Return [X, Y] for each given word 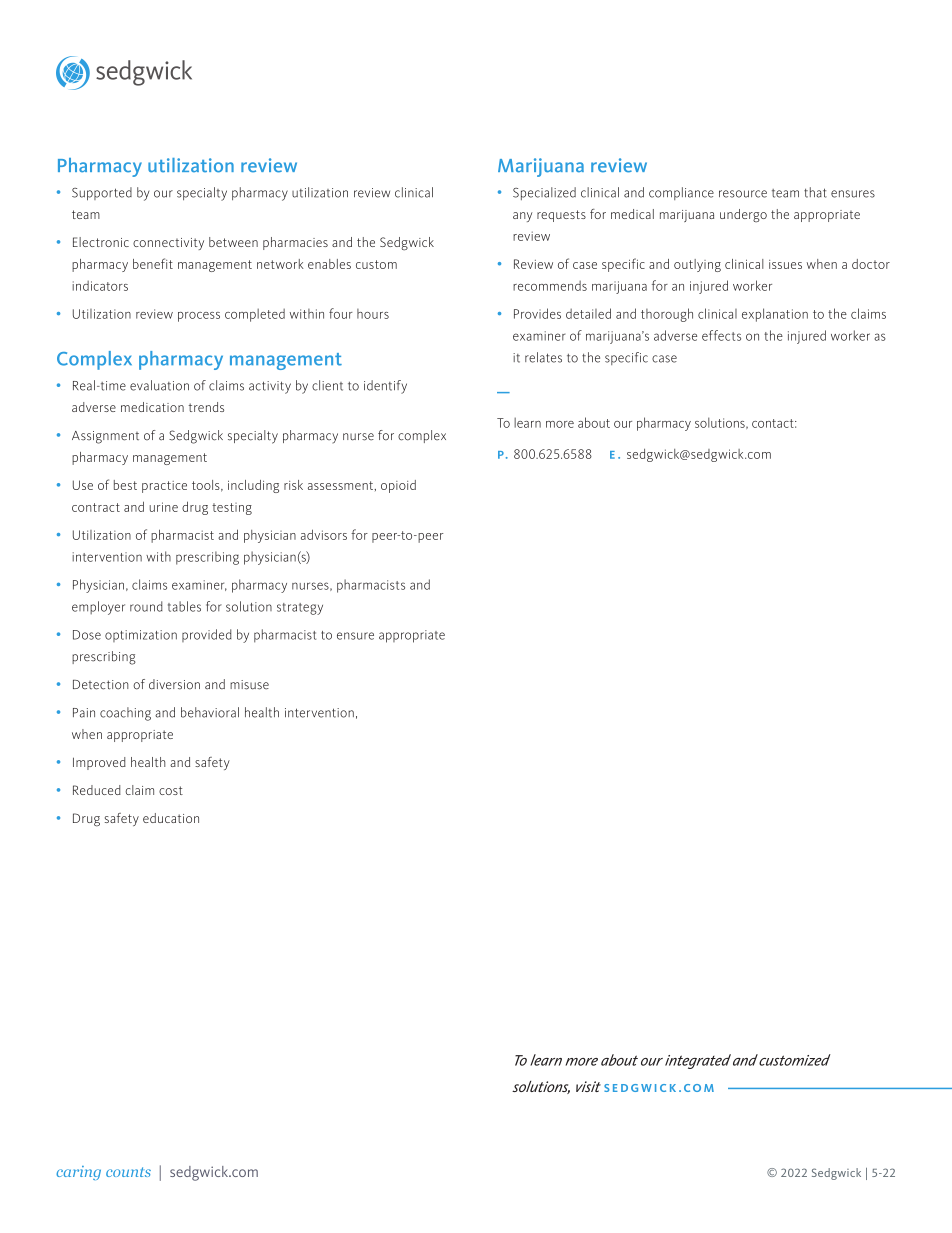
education [171, 818]
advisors [324, 534]
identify [385, 387]
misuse [249, 685]
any [522, 217]
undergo [743, 215]
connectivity [168, 244]
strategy [300, 609]
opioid [398, 486]
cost [171, 790]
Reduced [97, 790]
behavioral [210, 712]
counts [128, 1172]
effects [721, 335]
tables [184, 606]
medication [152, 407]
